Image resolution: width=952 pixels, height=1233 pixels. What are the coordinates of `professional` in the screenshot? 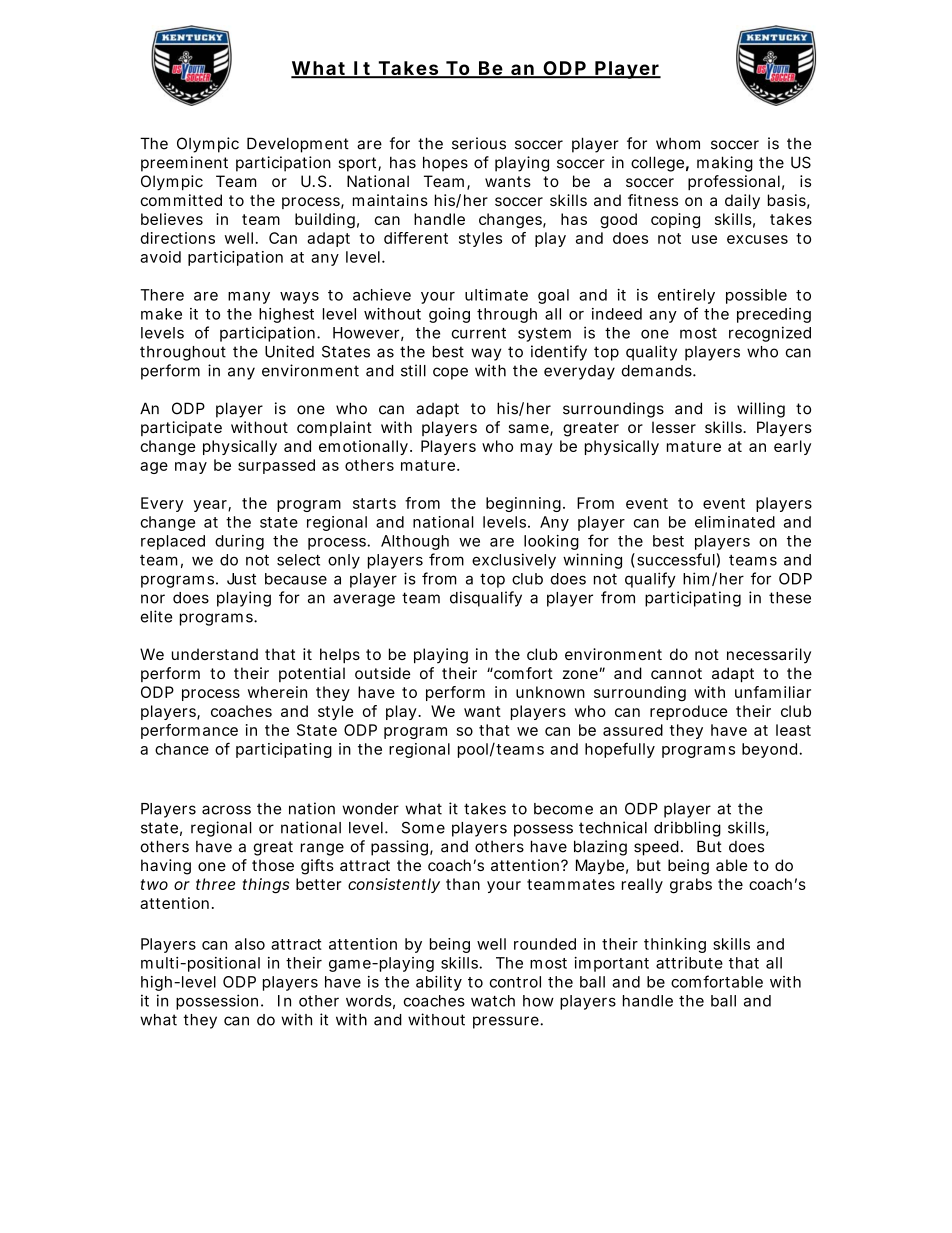 It's located at (734, 182).
